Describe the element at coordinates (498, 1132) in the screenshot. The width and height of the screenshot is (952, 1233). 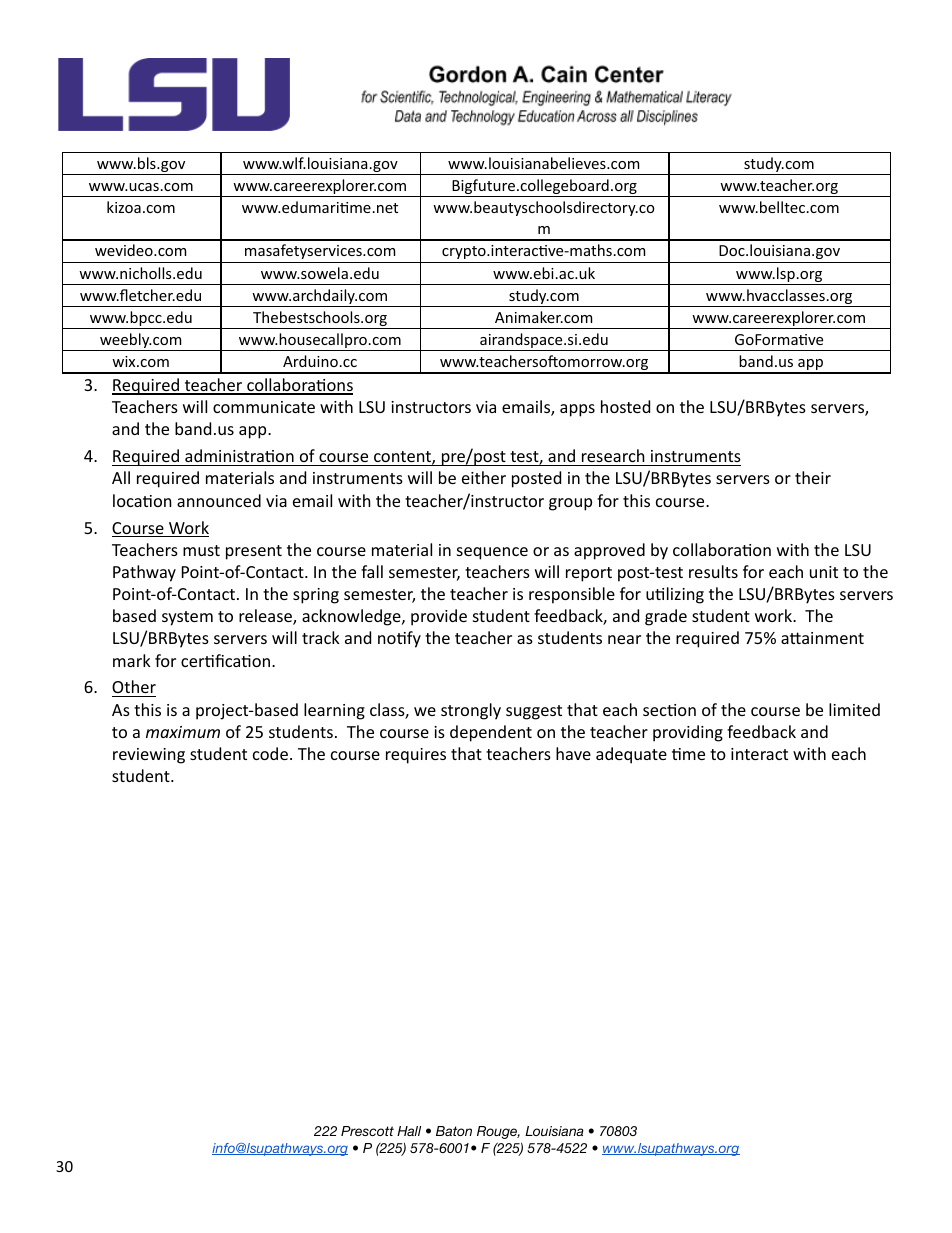
I see `Rouge` at that location.
